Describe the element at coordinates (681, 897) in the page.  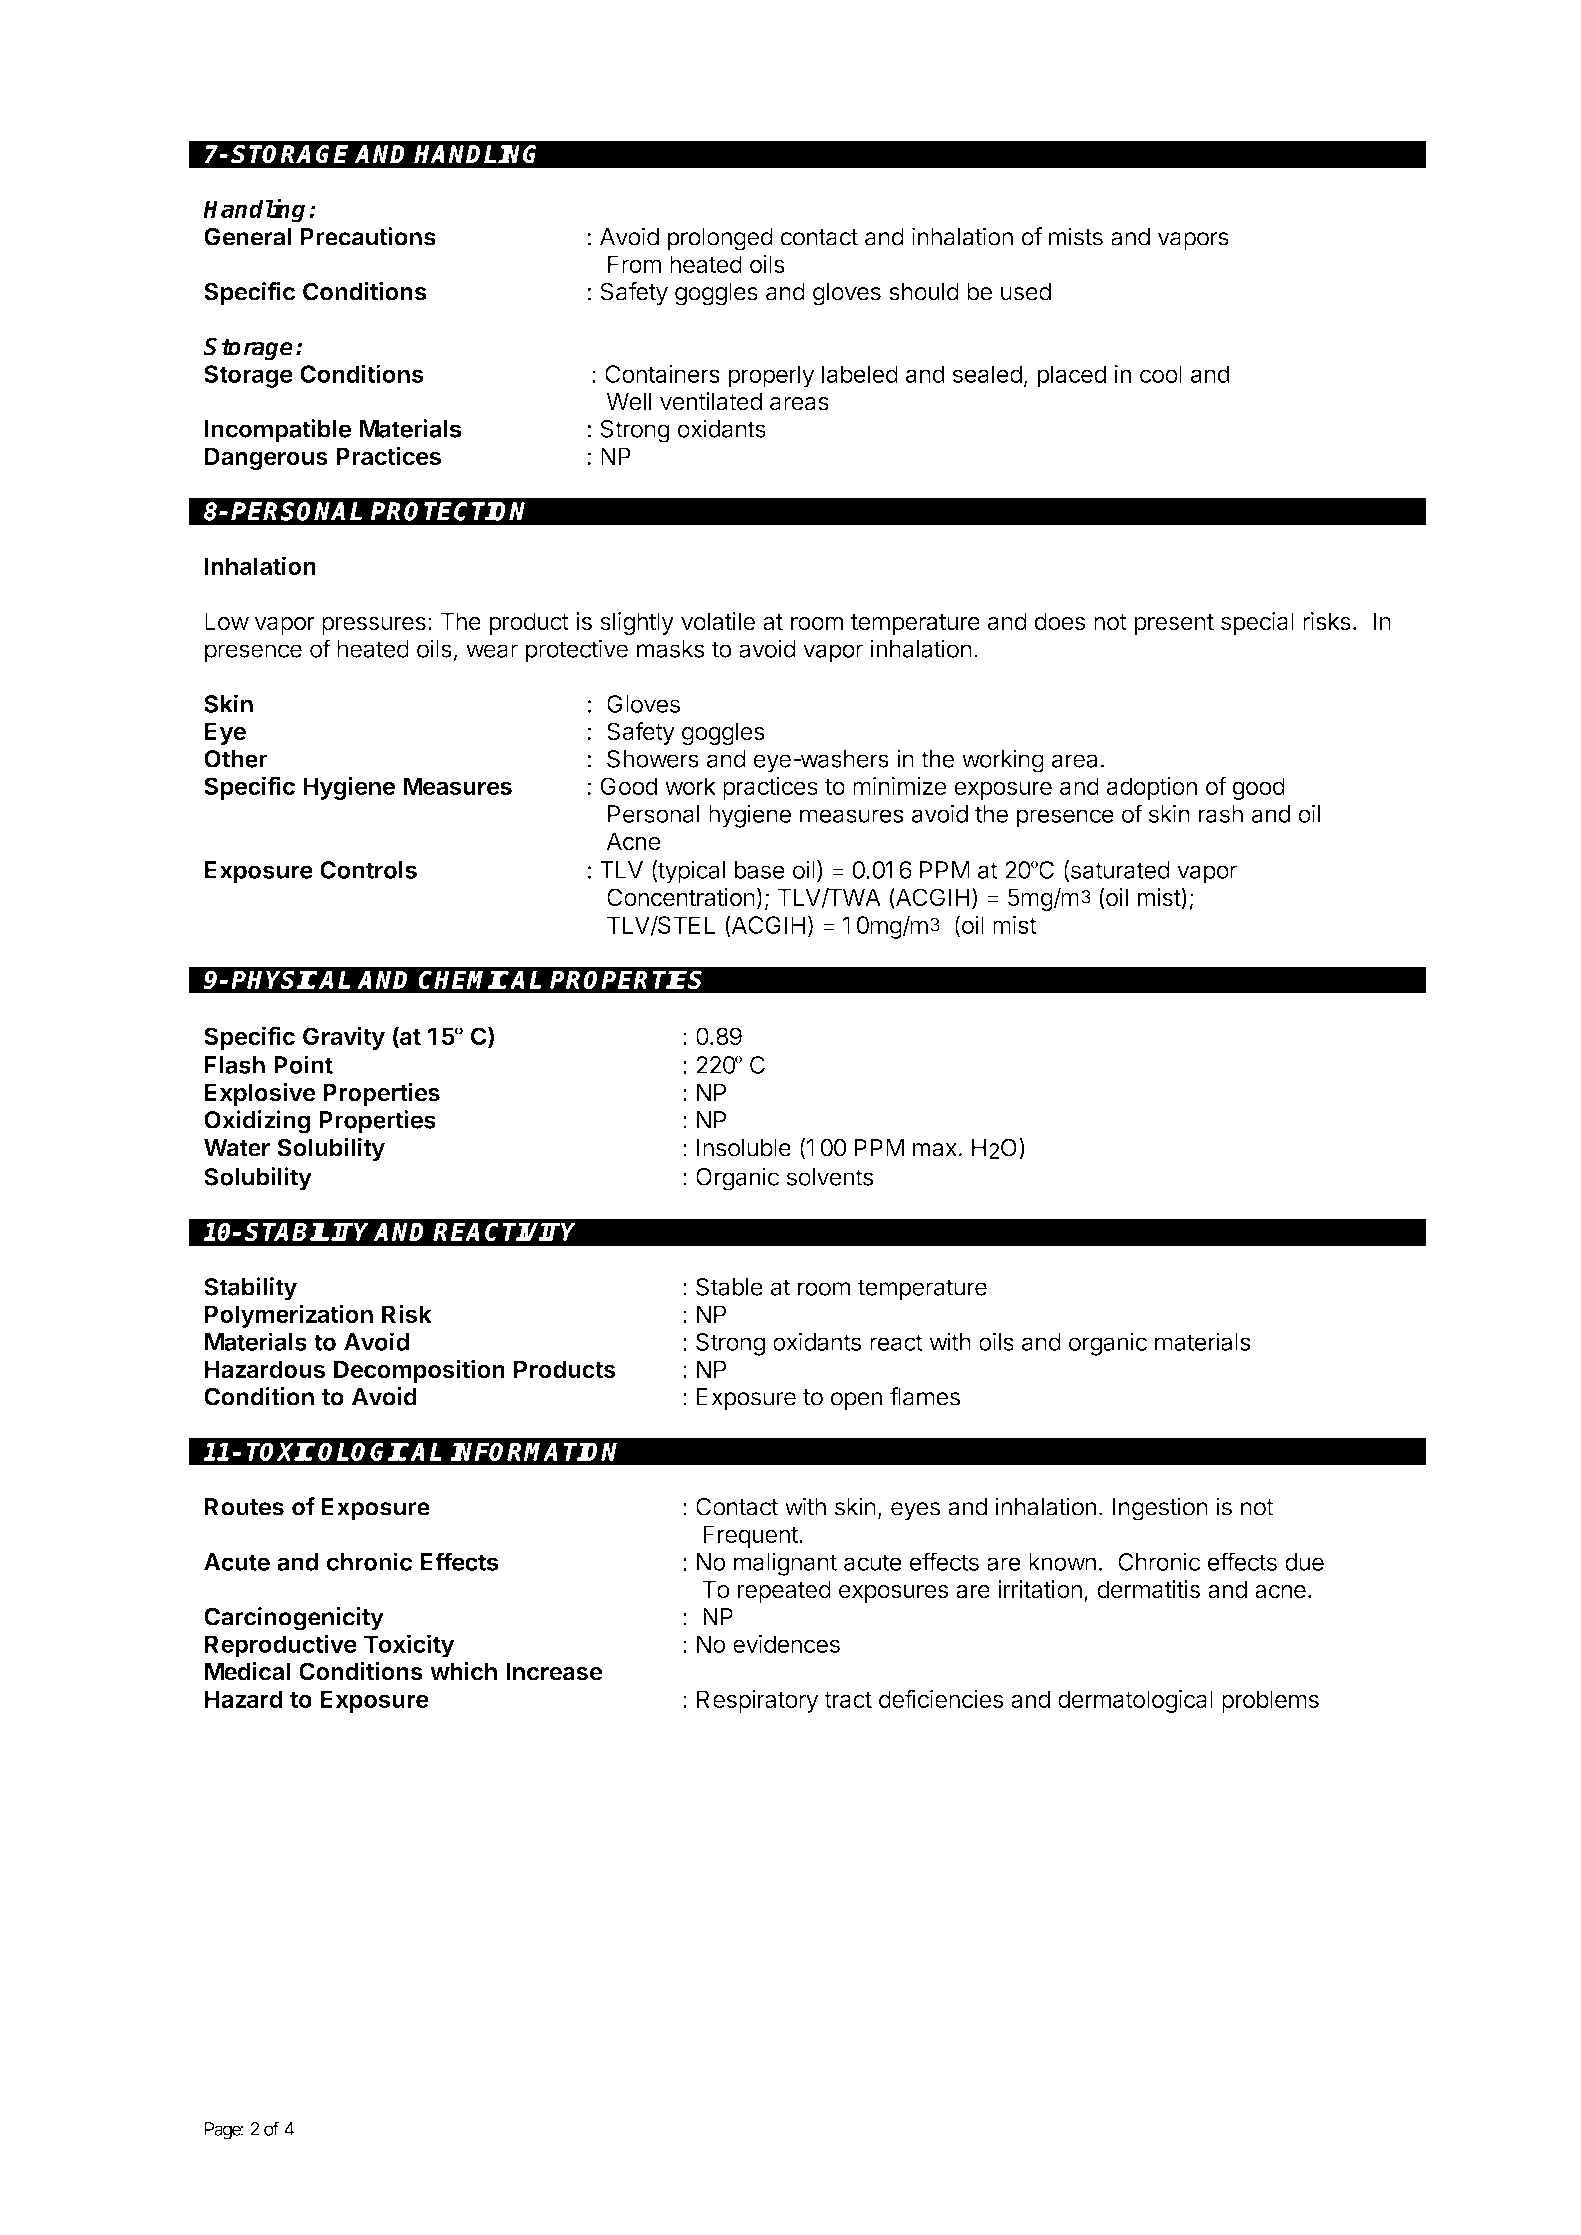
I see `Concentration` at that location.
